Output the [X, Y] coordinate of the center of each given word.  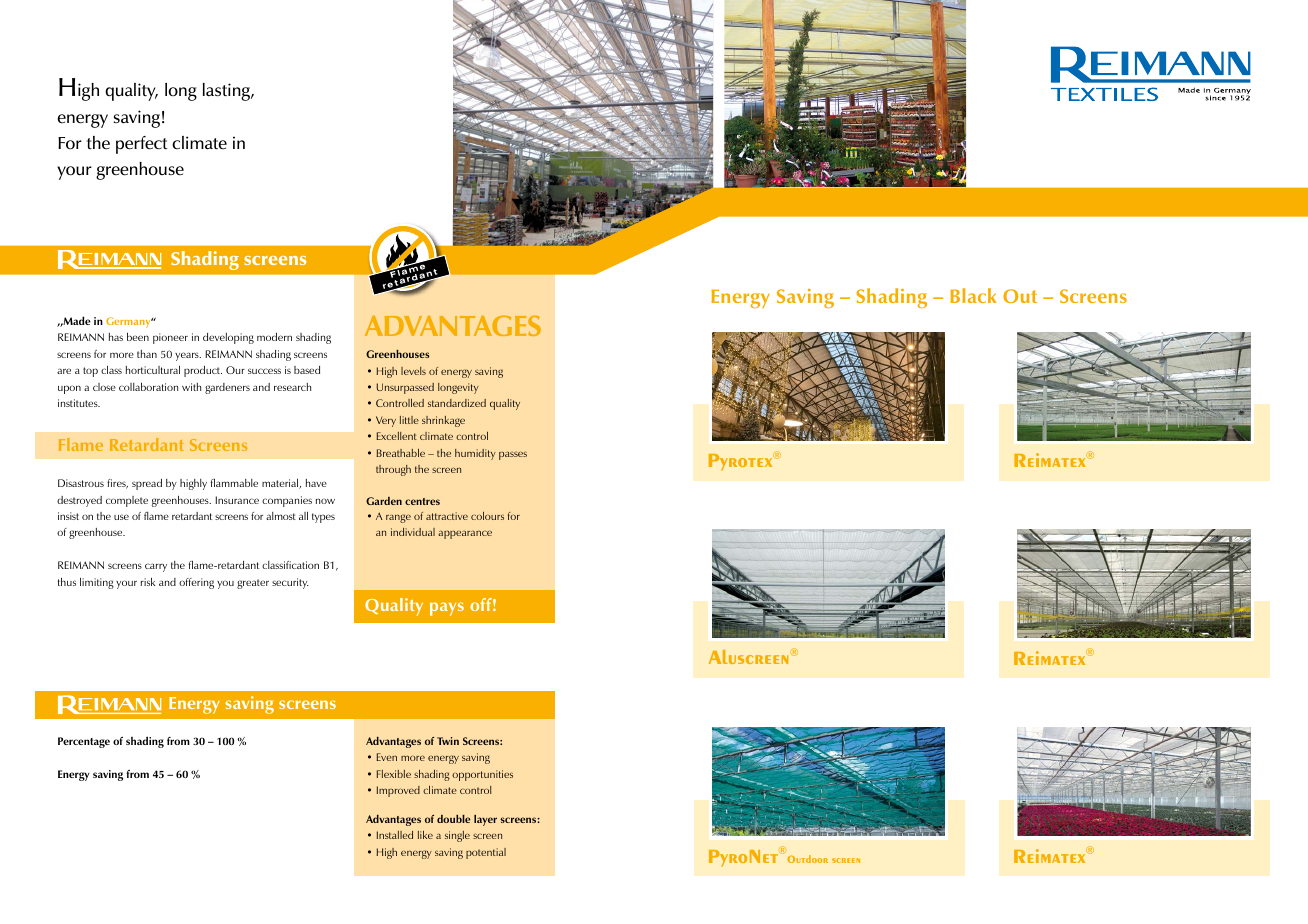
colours [487, 516]
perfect [142, 145]
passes [513, 455]
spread [147, 484]
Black [973, 295]
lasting [228, 92]
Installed [395, 835]
